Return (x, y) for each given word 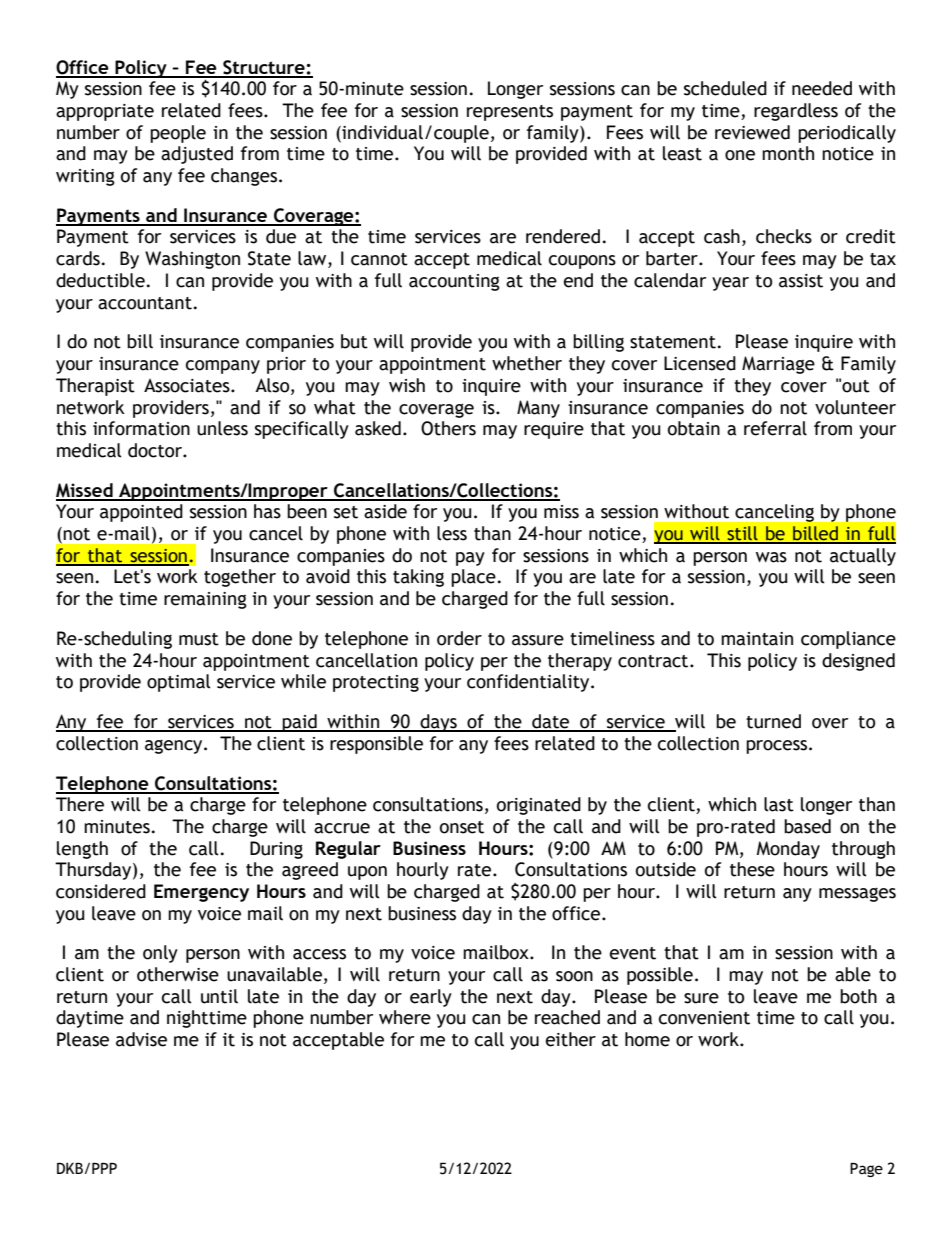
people (178, 134)
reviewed (752, 132)
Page (866, 1169)
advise (141, 1039)
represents (510, 113)
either (571, 1039)
